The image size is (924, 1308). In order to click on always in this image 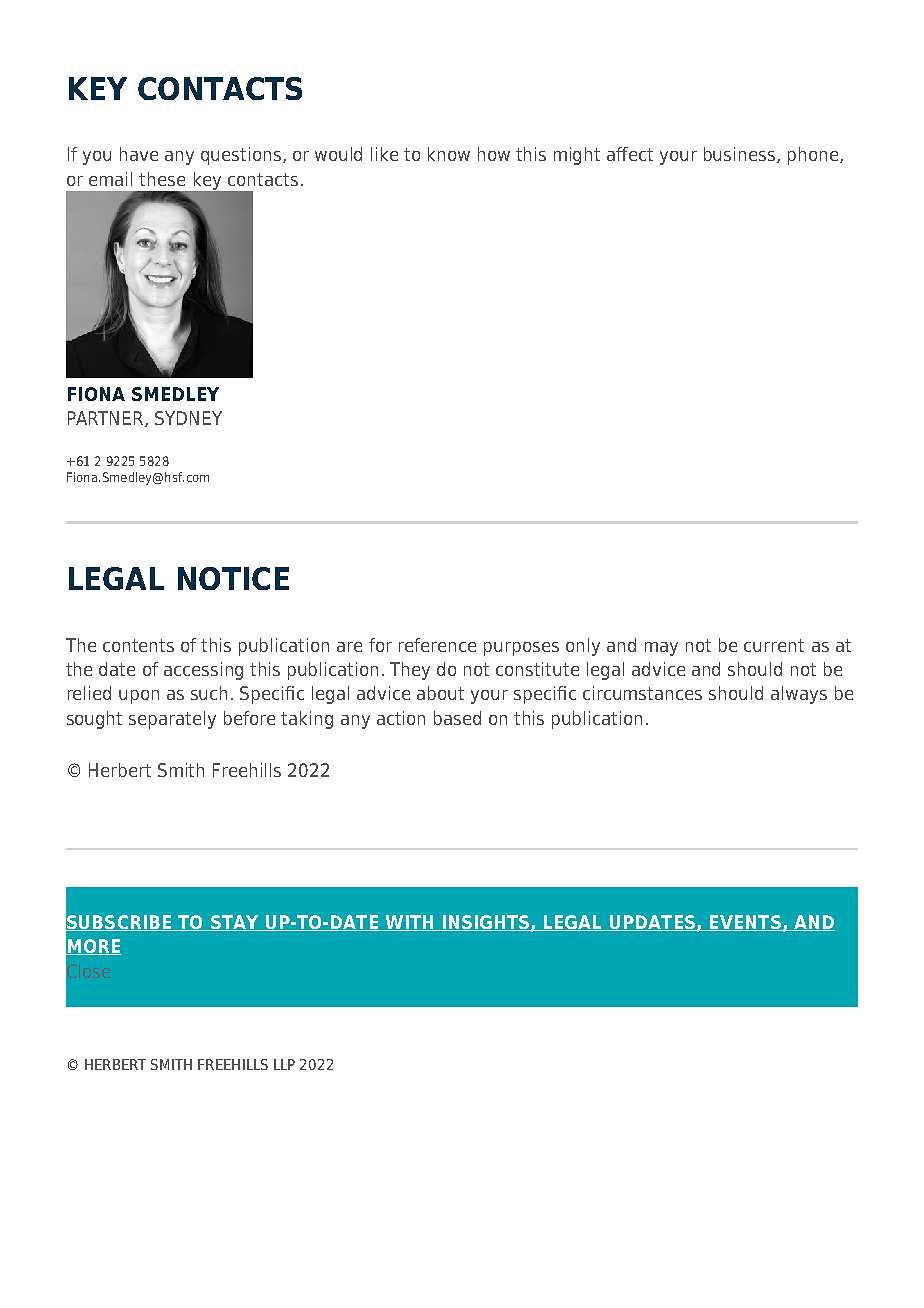, I will do `click(799, 695)`.
